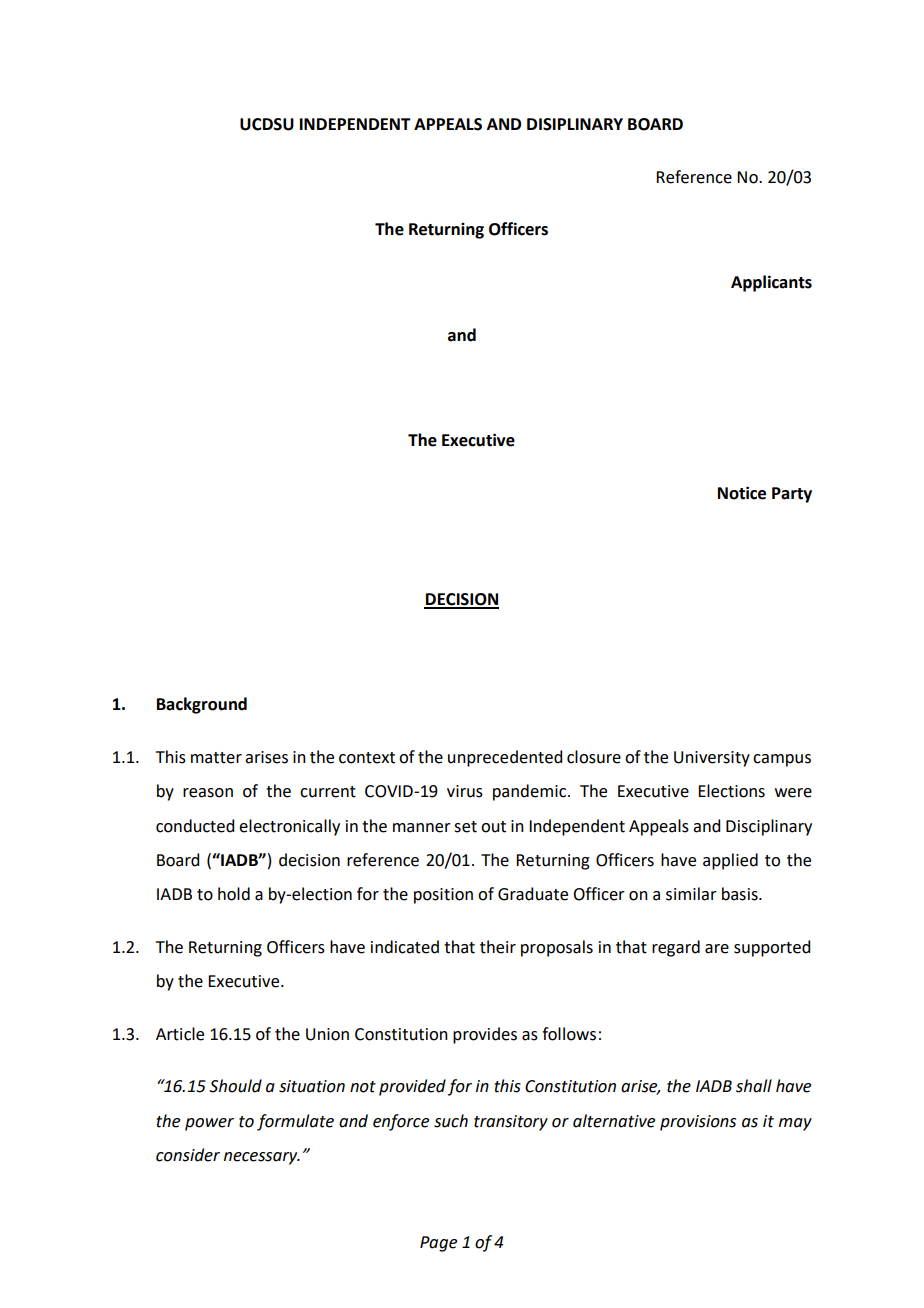 The height and width of the page is (1308, 924). What do you see at coordinates (202, 705) in the page?
I see `Background` at bounding box center [202, 705].
